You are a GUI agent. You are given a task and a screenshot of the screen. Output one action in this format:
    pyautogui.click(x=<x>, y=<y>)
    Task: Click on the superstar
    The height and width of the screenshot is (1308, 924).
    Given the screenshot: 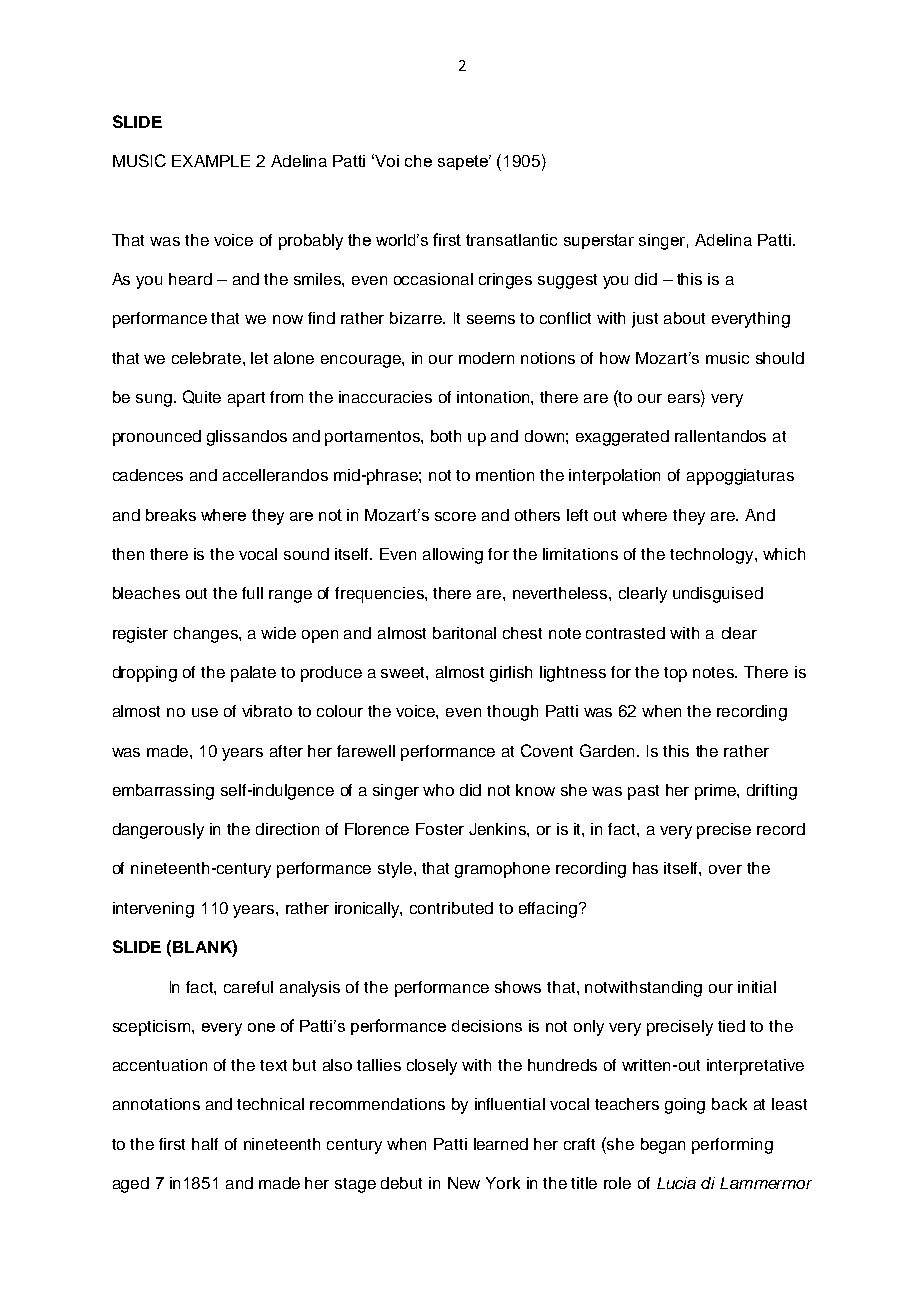 What is the action you would take?
    pyautogui.click(x=599, y=241)
